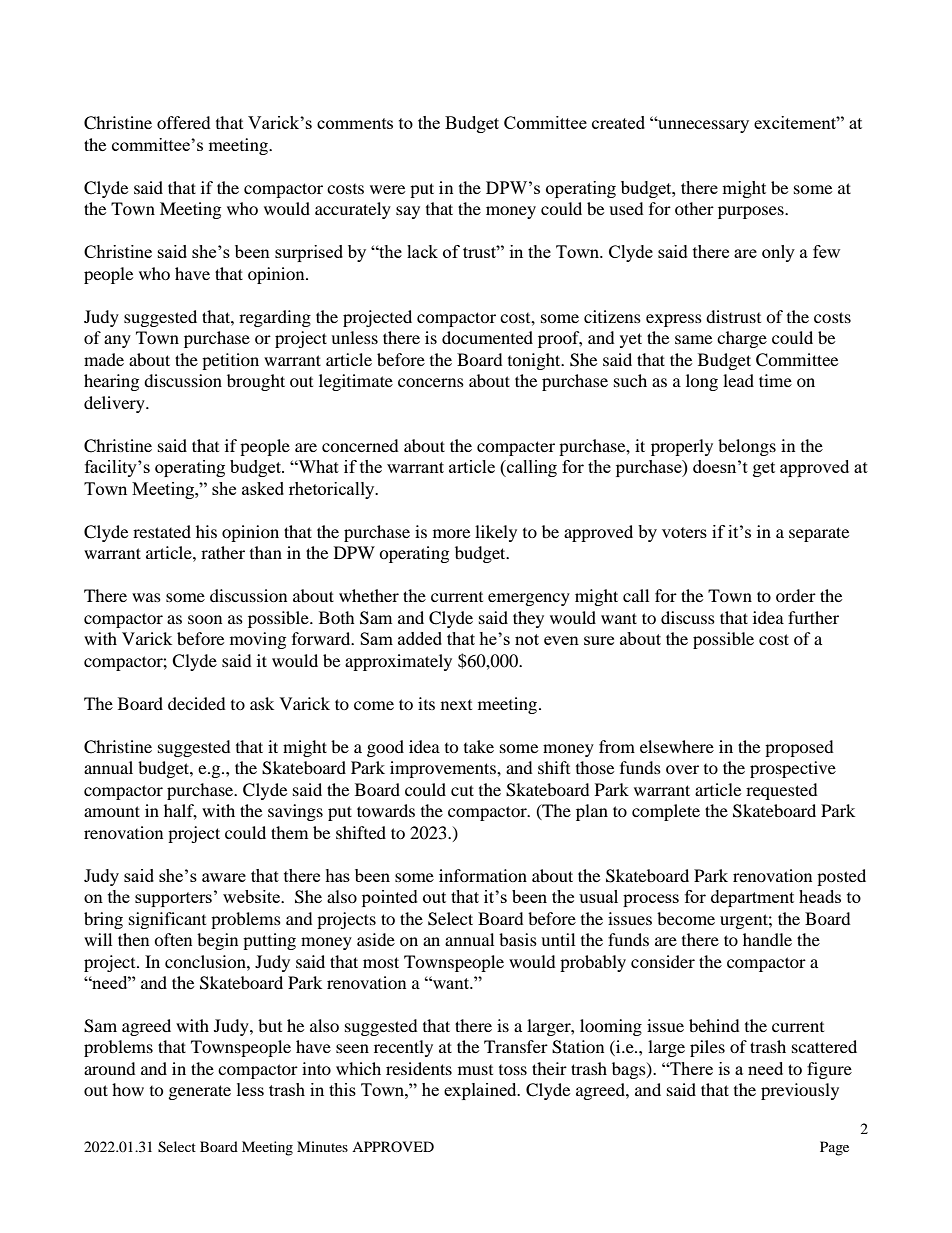 The height and width of the screenshot is (1233, 952). I want to click on amount, so click(112, 811).
